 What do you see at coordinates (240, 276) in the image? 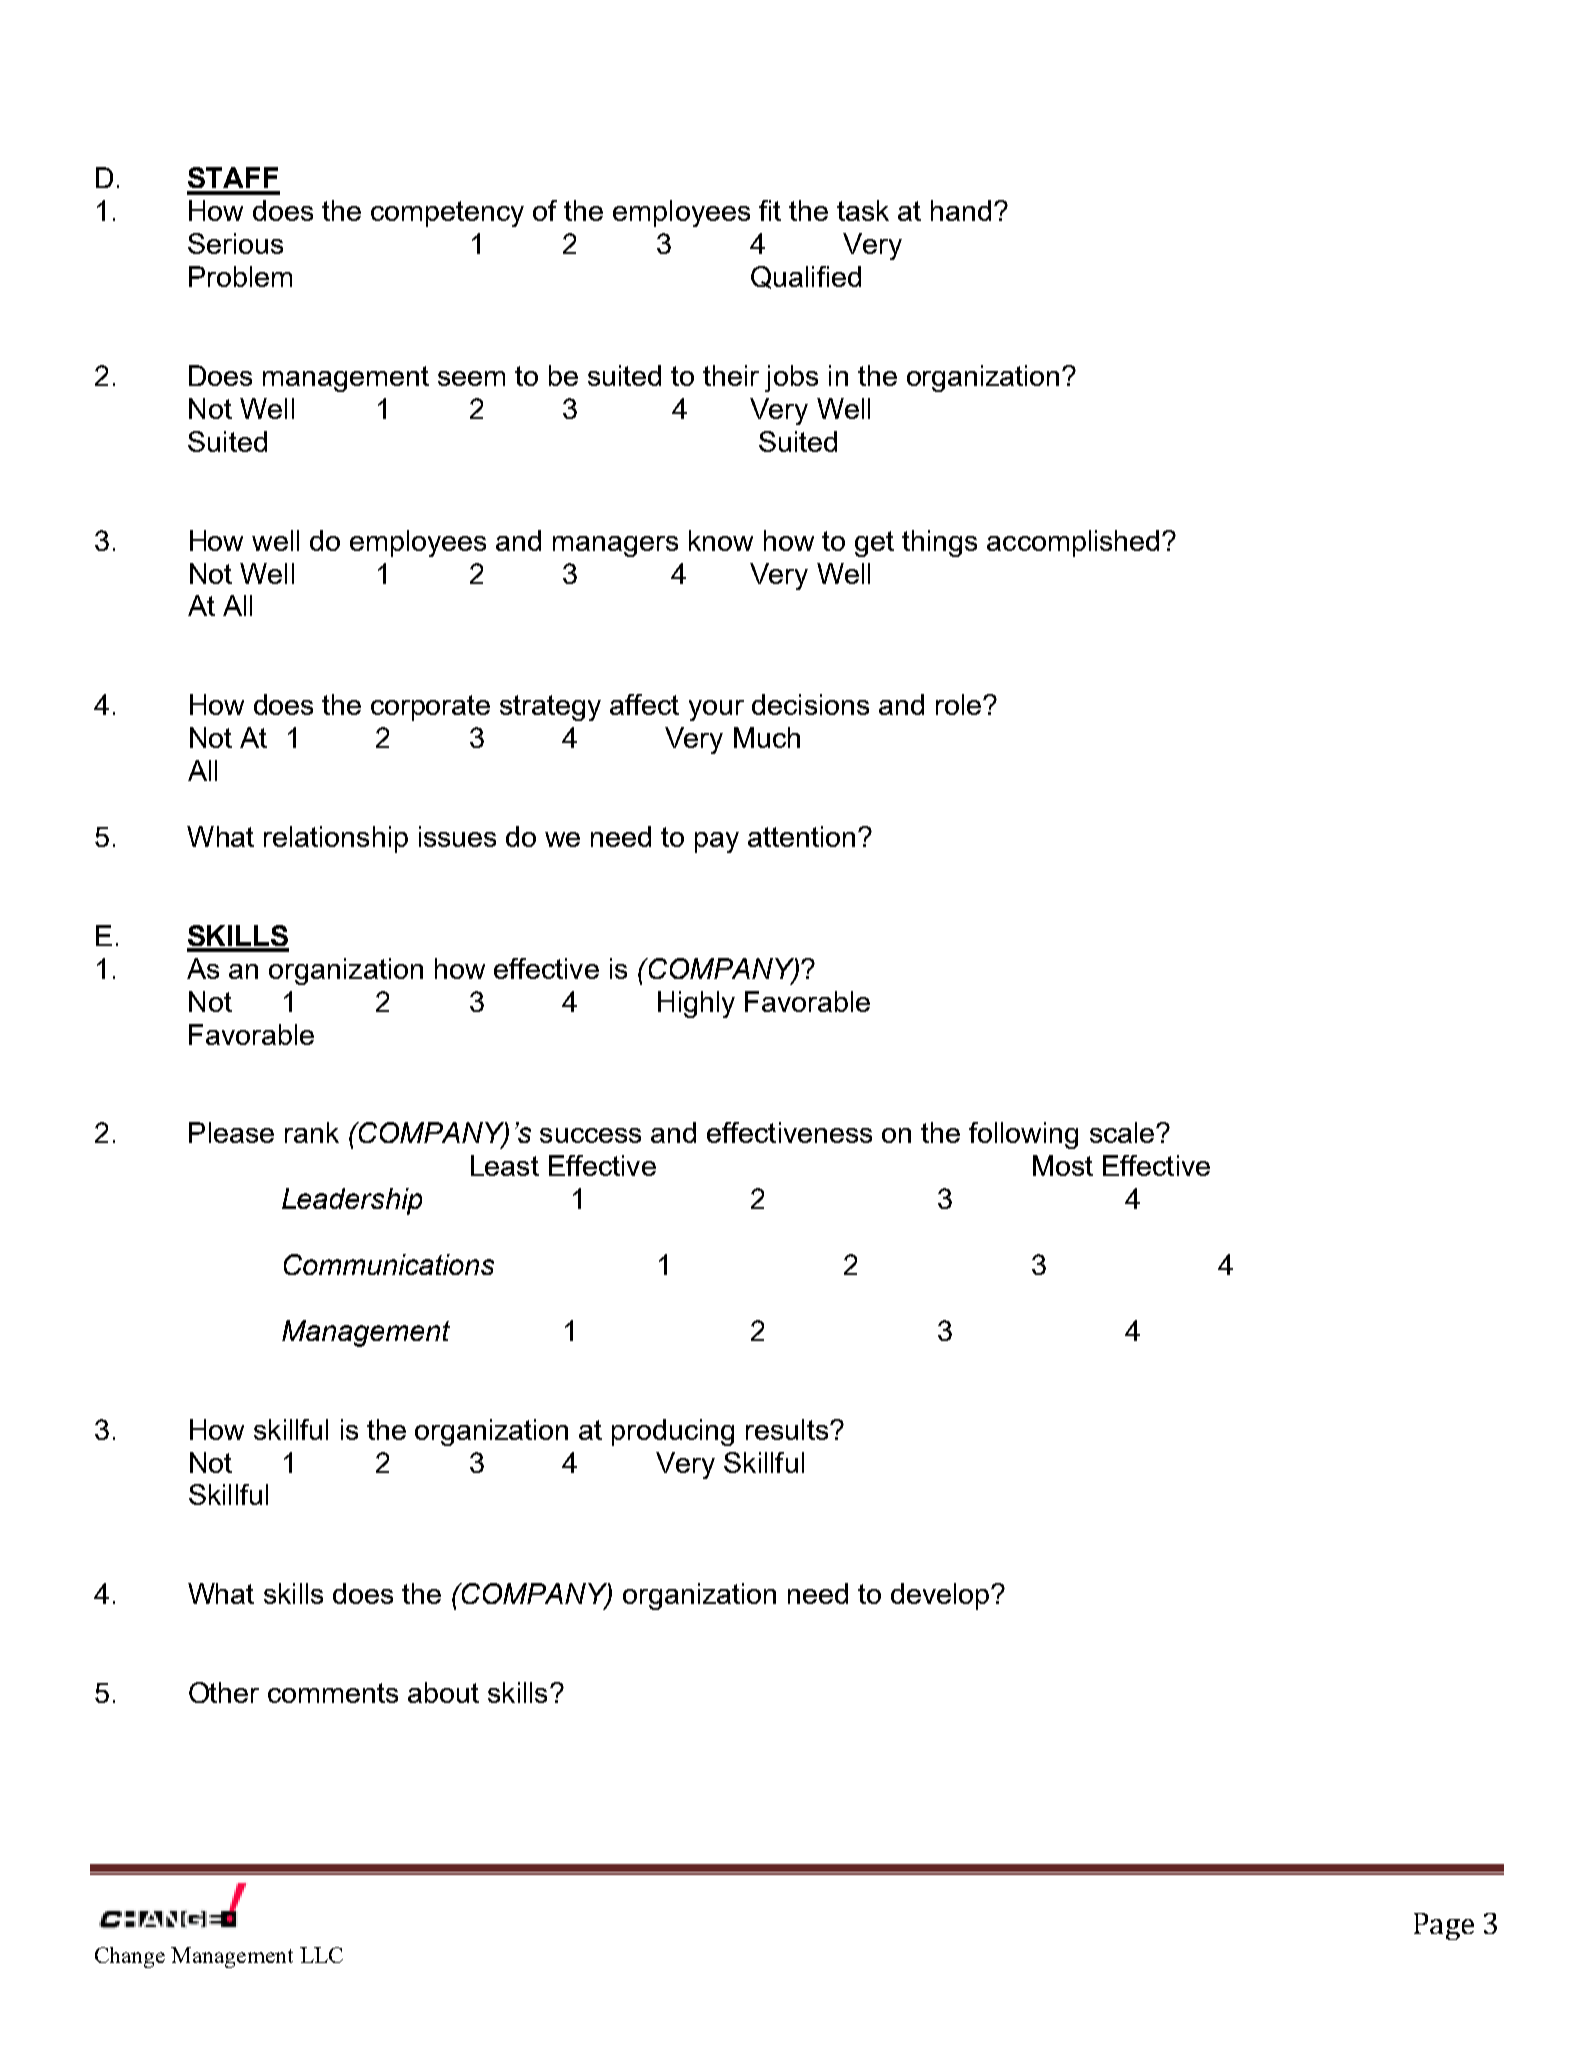
I see `Problem` at bounding box center [240, 276].
